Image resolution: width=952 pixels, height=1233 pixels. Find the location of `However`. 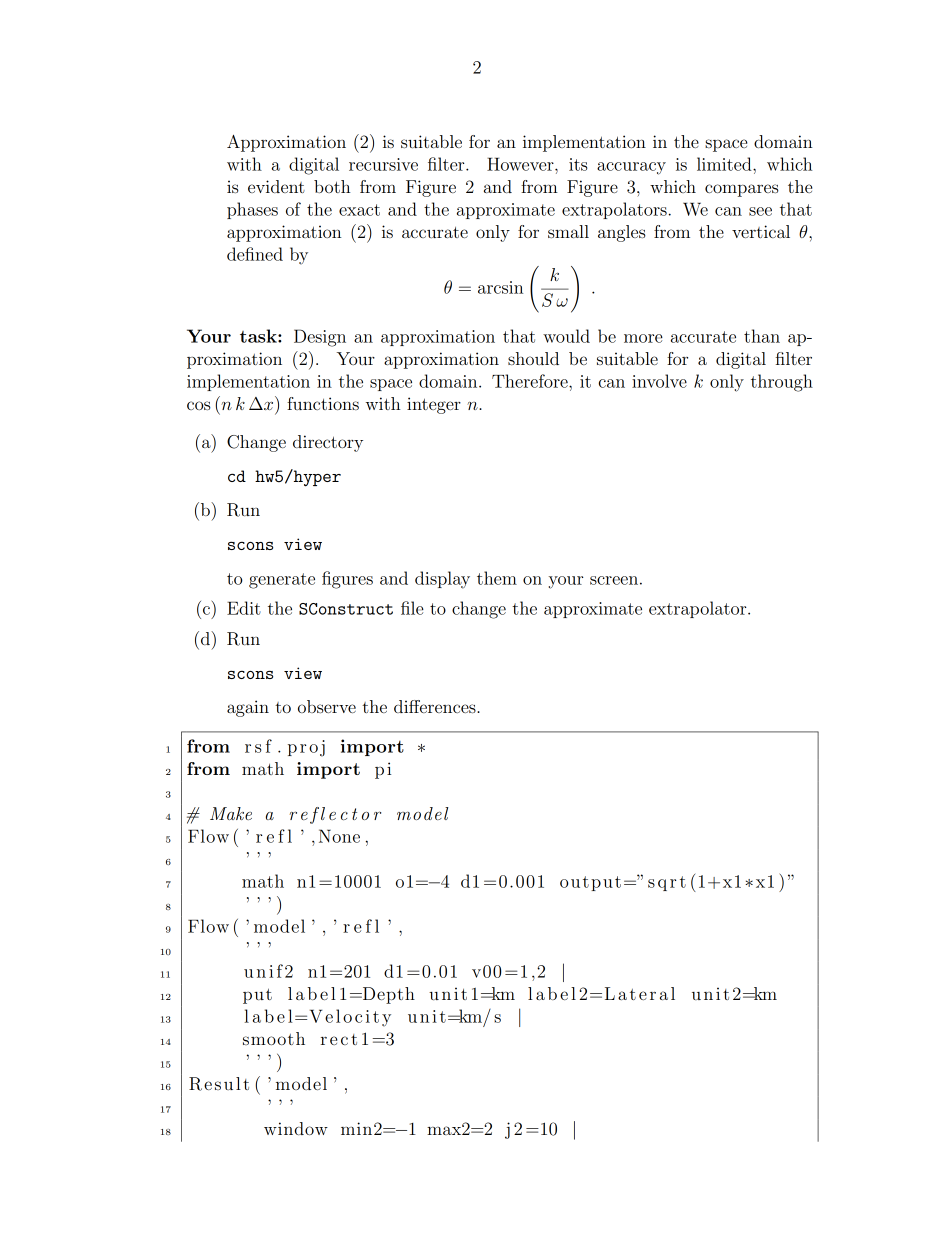

However is located at coordinates (521, 164).
